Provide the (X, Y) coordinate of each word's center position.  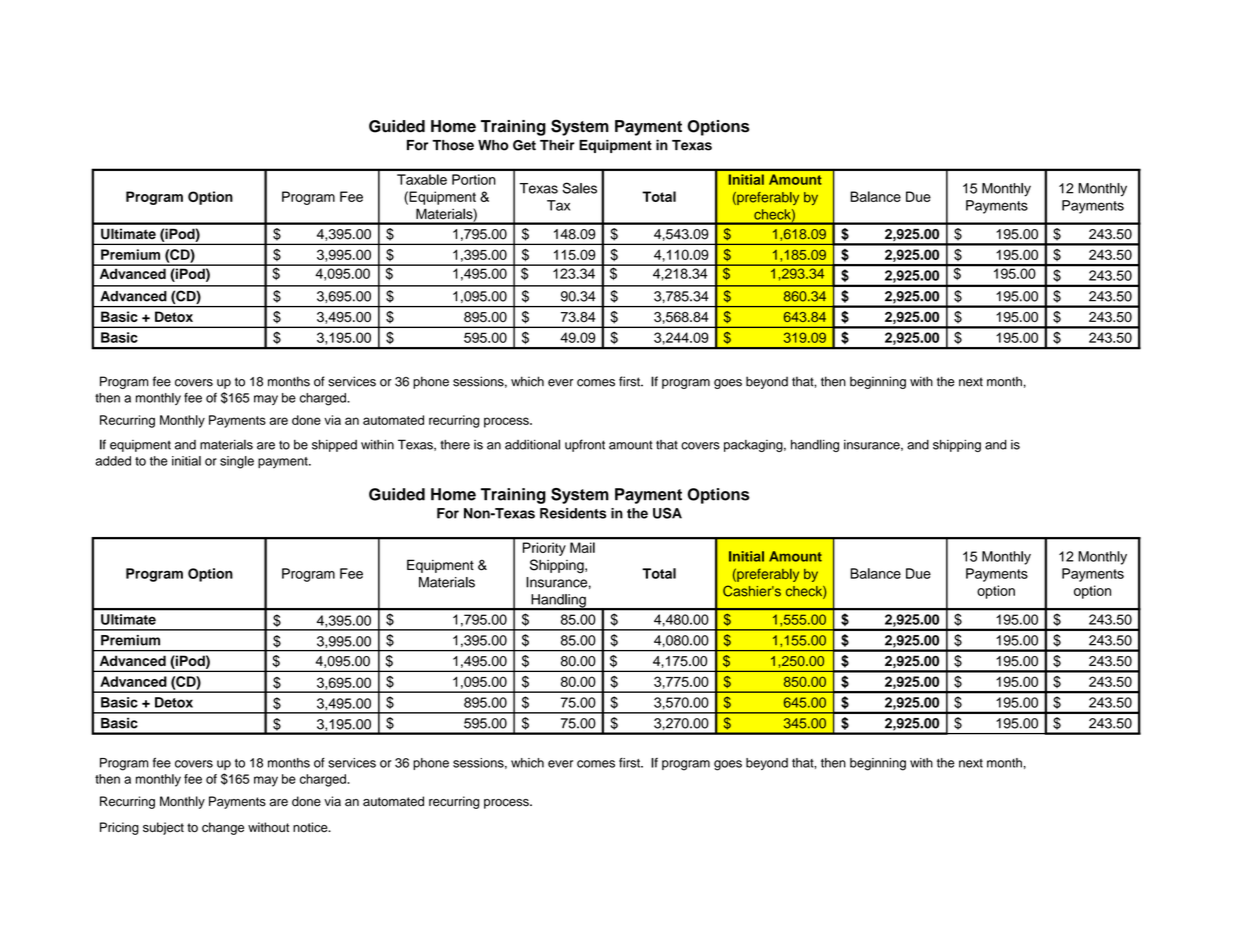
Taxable (422, 179)
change (223, 828)
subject (163, 828)
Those (453, 145)
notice (311, 827)
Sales (580, 188)
